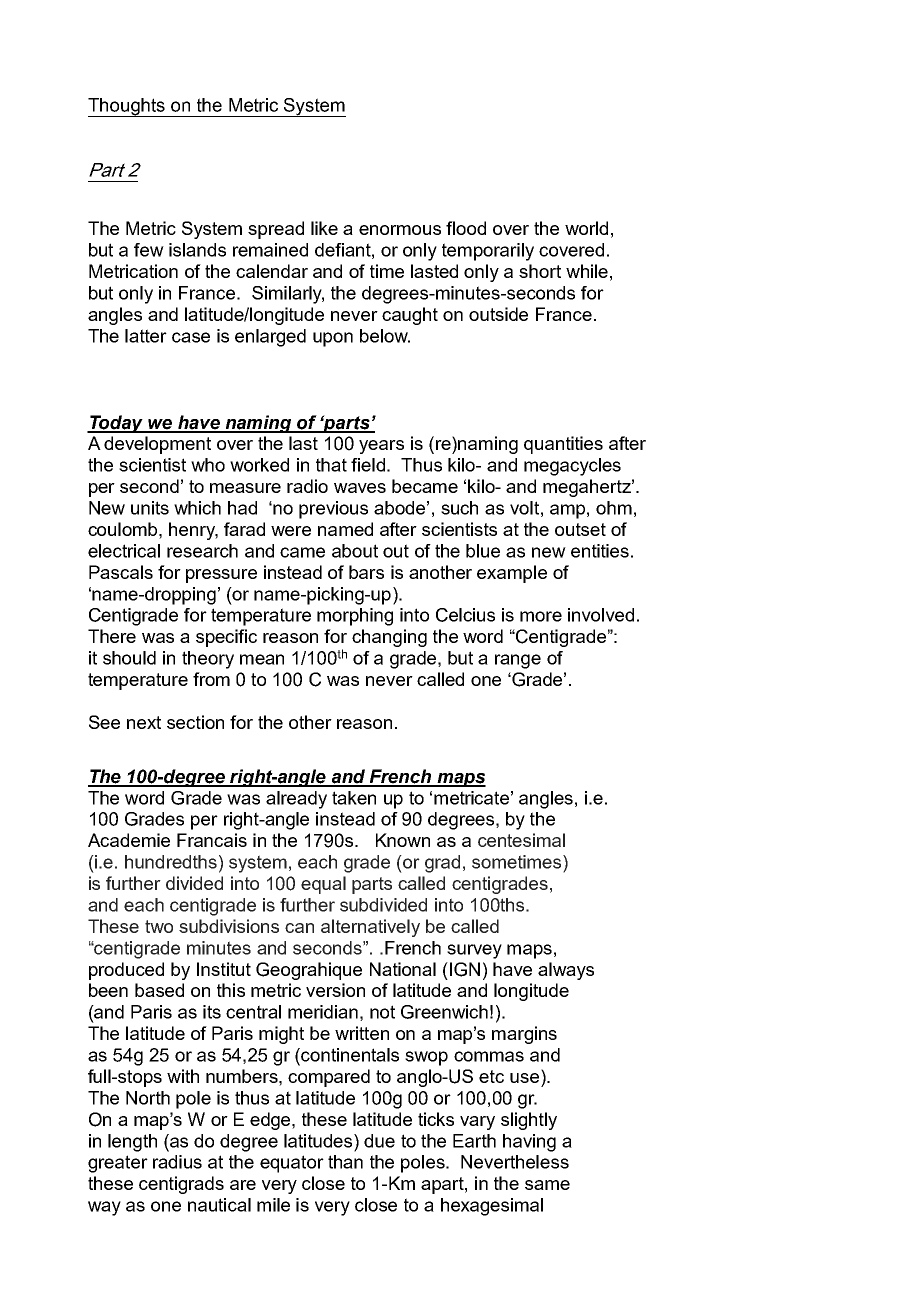 This image has height=1308, width=924. What do you see at coordinates (345, 1162) in the image?
I see `than` at bounding box center [345, 1162].
